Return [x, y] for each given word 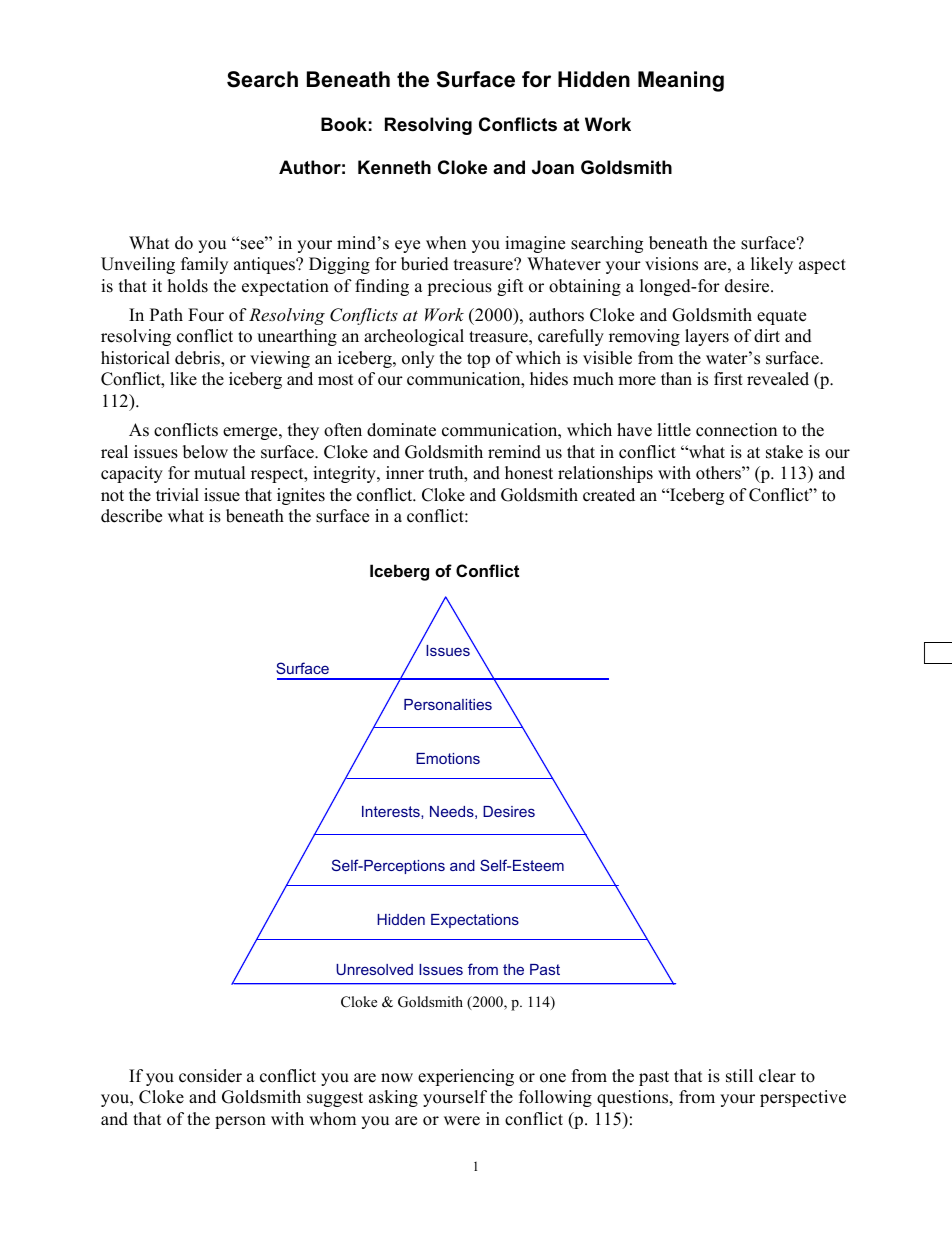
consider [210, 1076]
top [478, 360]
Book [344, 124]
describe [131, 516]
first [728, 379]
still [739, 1076]
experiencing [466, 1077]
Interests [392, 811]
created [609, 495]
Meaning [681, 81]
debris [198, 359]
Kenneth [394, 167]
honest [529, 473]
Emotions [448, 758]
